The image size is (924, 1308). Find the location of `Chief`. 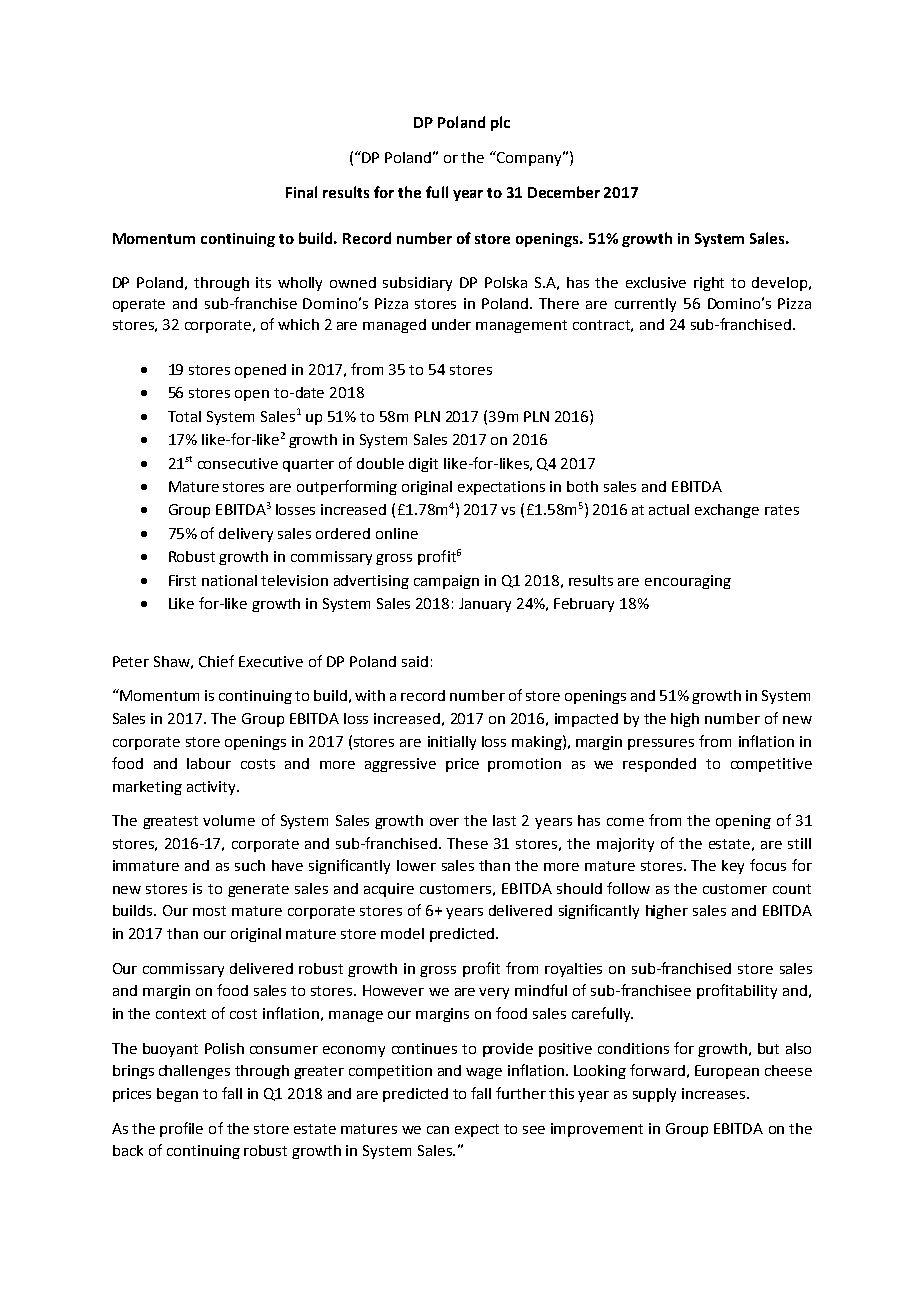

Chief is located at coordinates (216, 661).
